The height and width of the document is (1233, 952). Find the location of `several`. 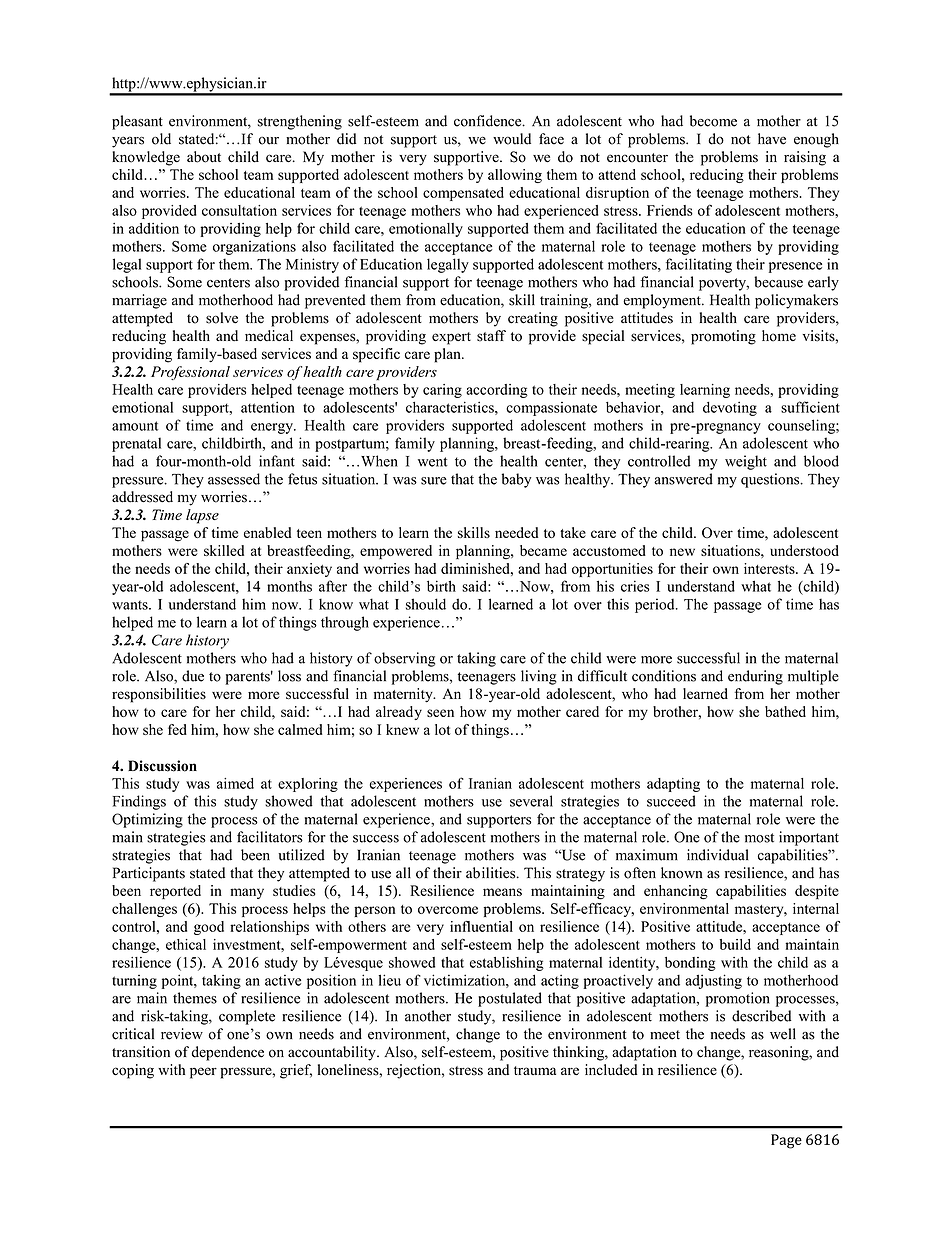

several is located at coordinates (531, 801).
